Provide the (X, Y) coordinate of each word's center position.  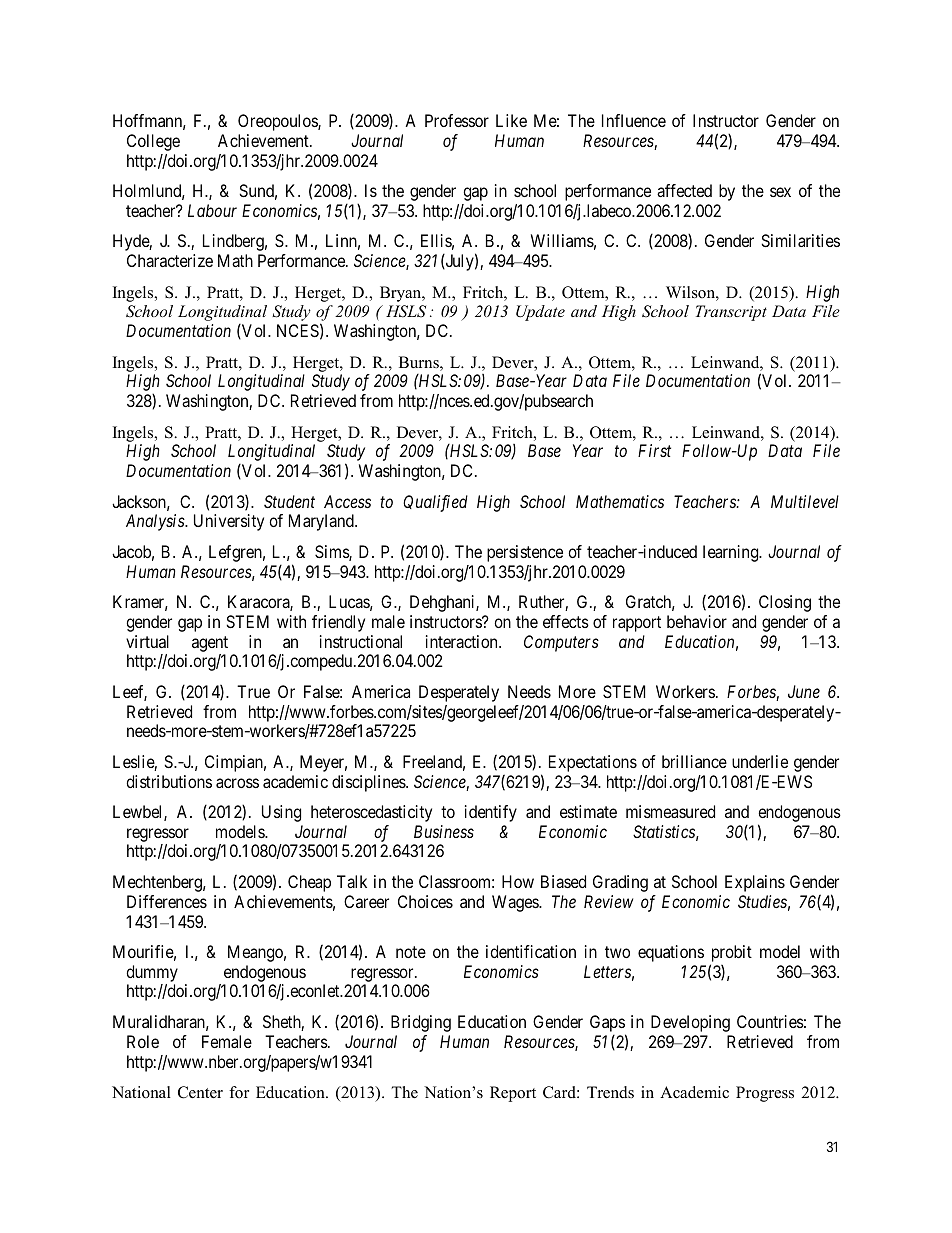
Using (281, 813)
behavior (697, 621)
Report (513, 1094)
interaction (463, 641)
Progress (765, 1094)
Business (444, 831)
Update (540, 313)
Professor (457, 120)
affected (684, 190)
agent (210, 644)
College (153, 142)
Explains (755, 883)
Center (200, 1092)
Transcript (731, 313)
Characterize (170, 260)
